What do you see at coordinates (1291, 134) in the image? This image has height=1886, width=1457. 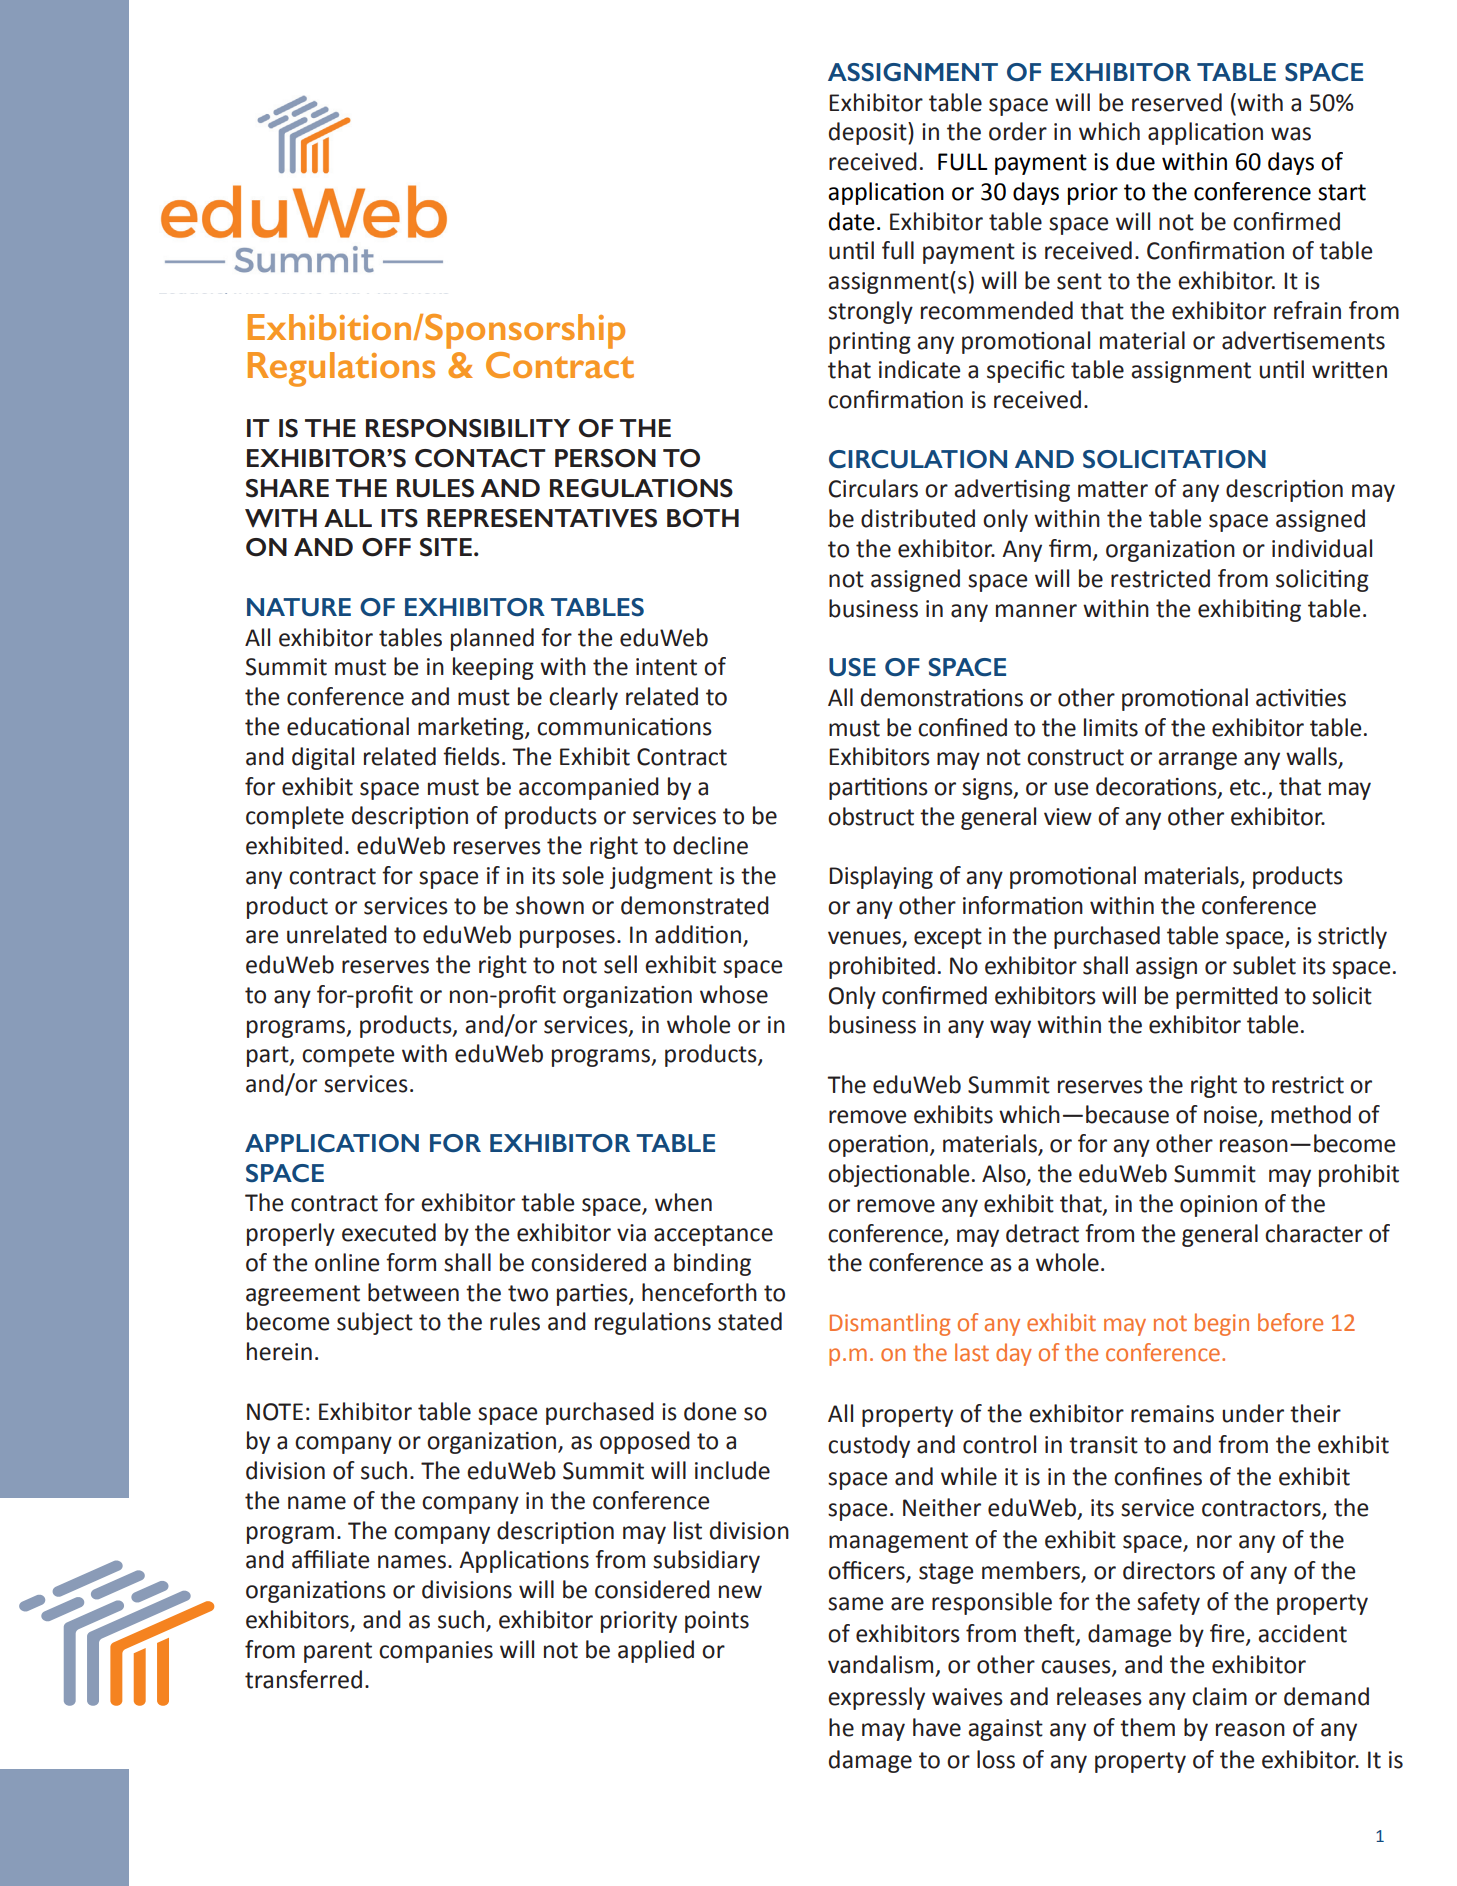 I see `was` at bounding box center [1291, 134].
